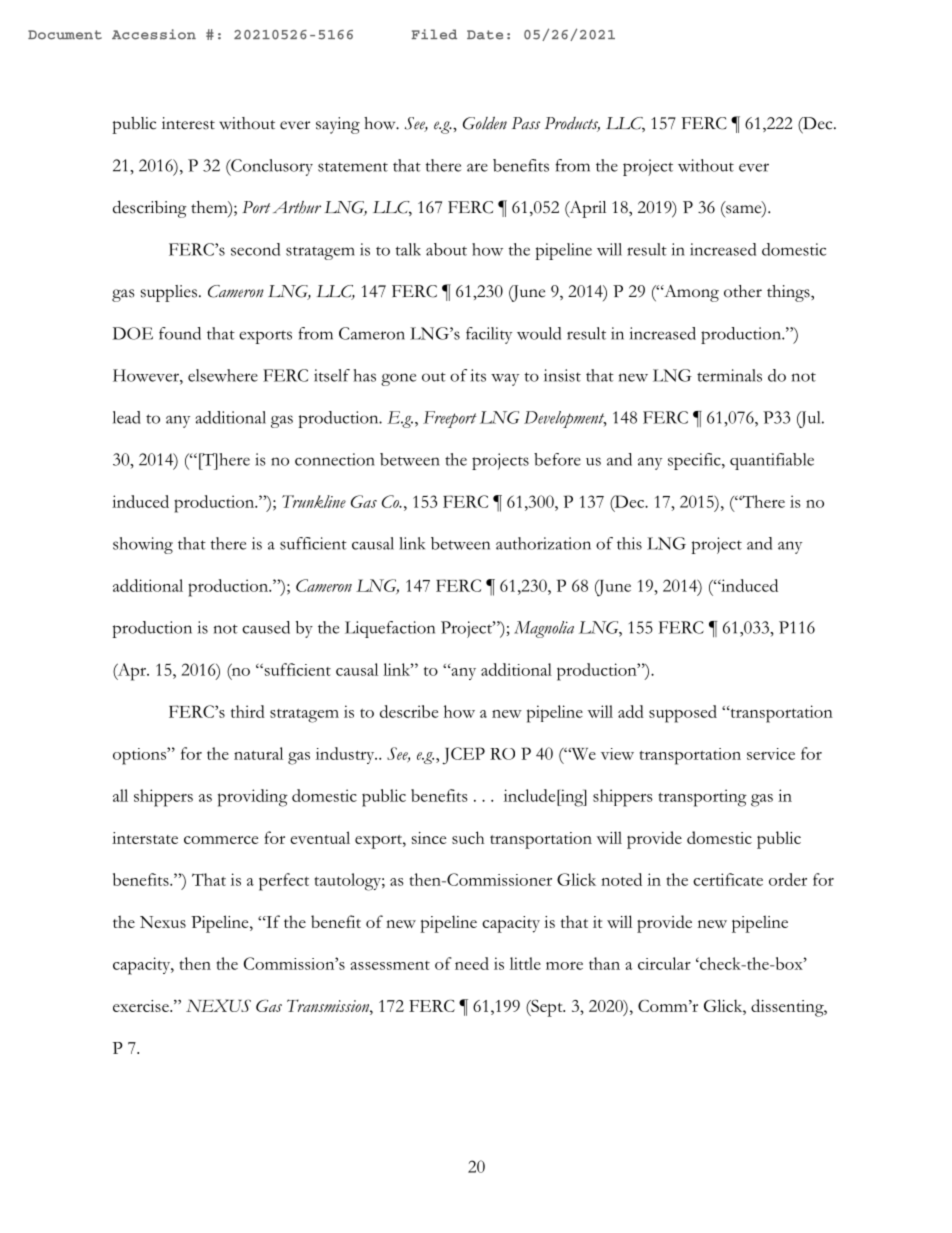 The height and width of the document is (1233, 952). Describe the element at coordinates (434, 34) in the document. I see `Filed` at that location.
